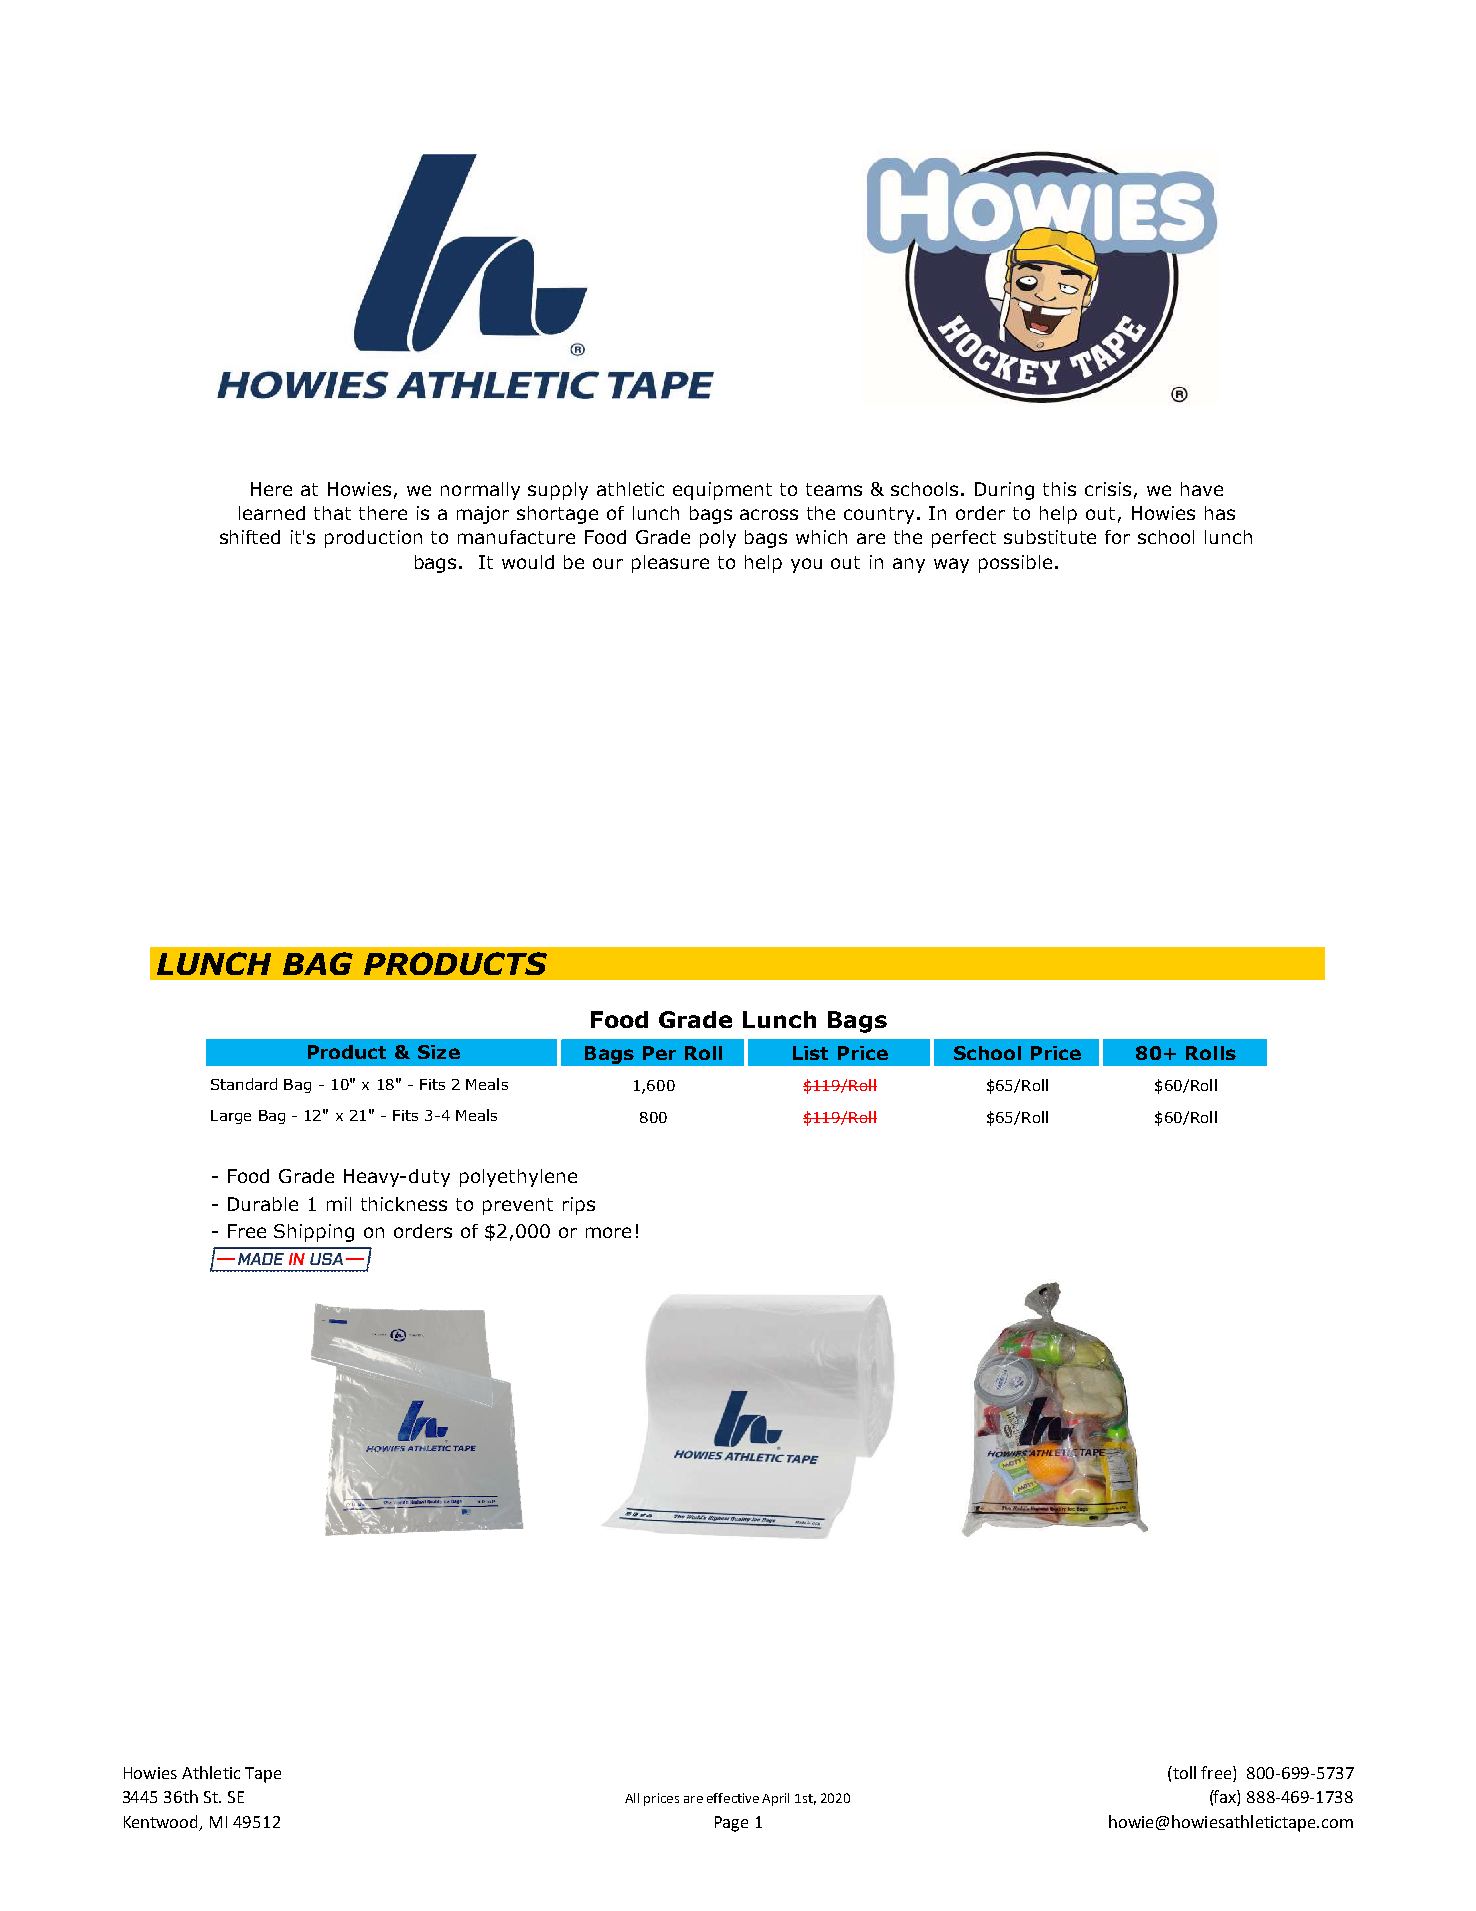 Image resolution: width=1476 pixels, height=1911 pixels. What do you see at coordinates (439, 1052) in the screenshot?
I see `Size` at bounding box center [439, 1052].
